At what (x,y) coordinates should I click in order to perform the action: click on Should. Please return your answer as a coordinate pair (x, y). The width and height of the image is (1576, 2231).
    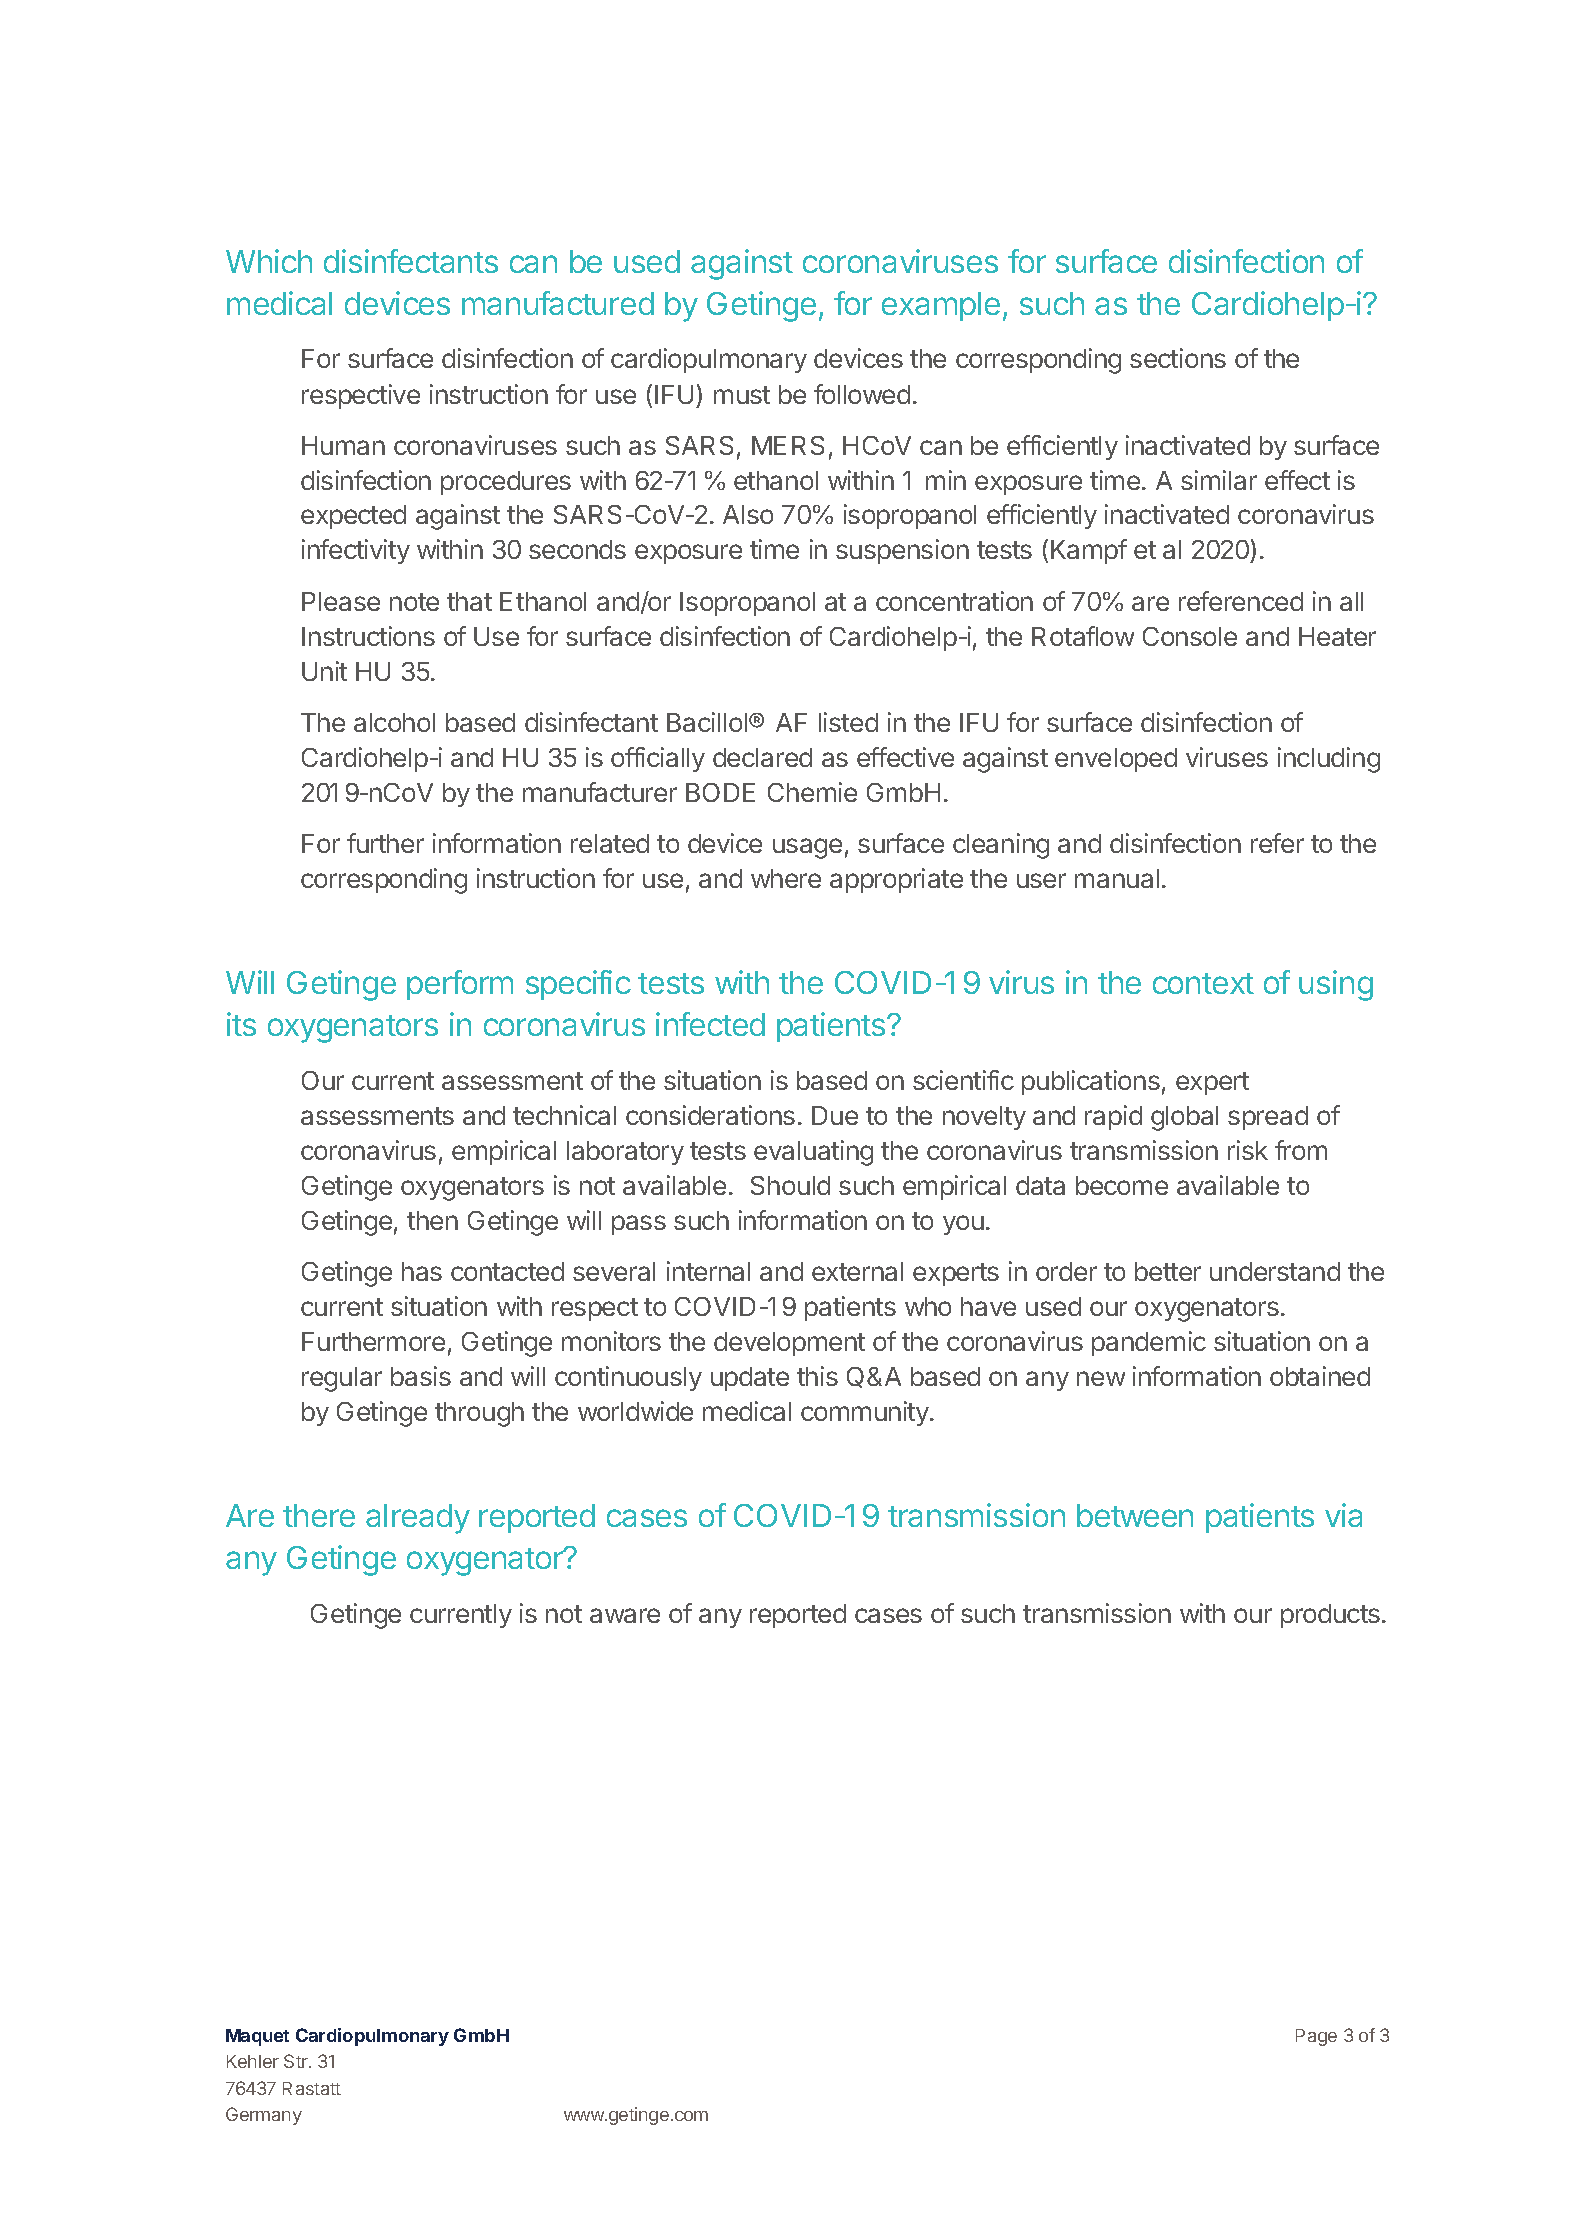
    Looking at the image, I should click on (790, 1185).
